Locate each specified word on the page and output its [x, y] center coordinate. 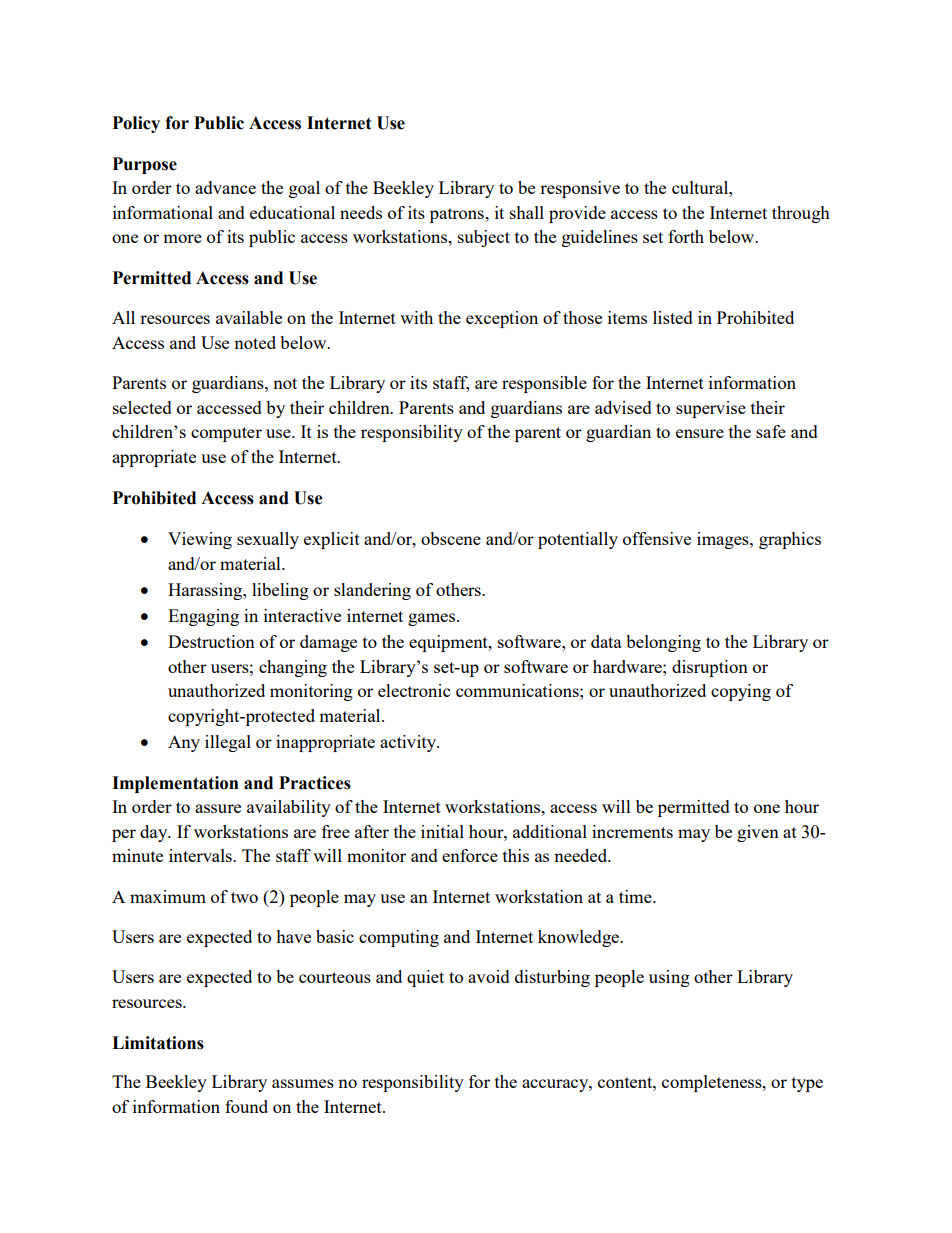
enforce [470, 855]
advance [225, 187]
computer [226, 434]
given [758, 833]
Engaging [203, 617]
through [801, 214]
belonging [663, 643]
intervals [201, 855]
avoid [489, 976]
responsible [544, 384]
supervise [711, 409]
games [433, 619]
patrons [458, 215]
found [246, 1106]
